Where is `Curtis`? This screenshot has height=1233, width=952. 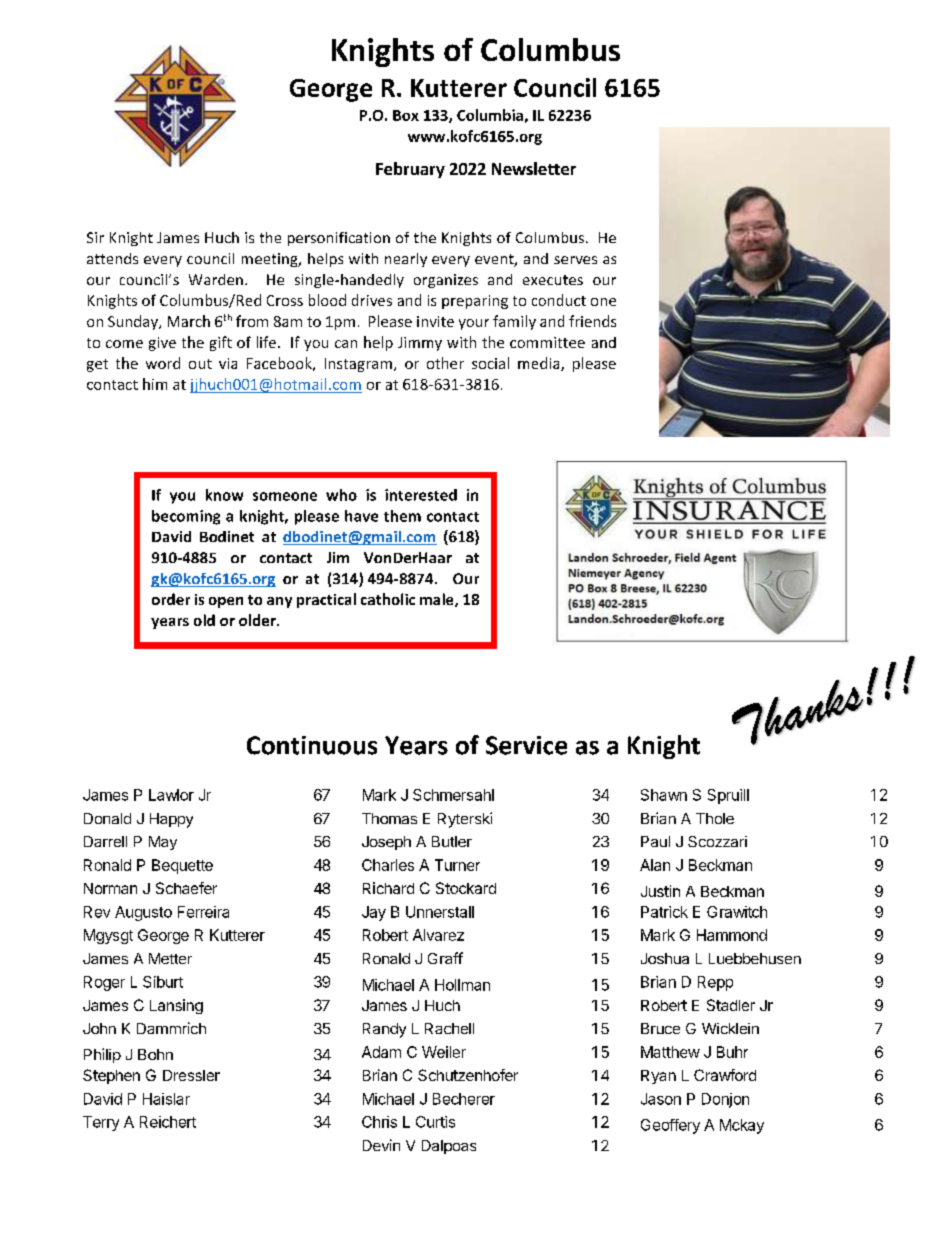 Curtis is located at coordinates (435, 1122).
